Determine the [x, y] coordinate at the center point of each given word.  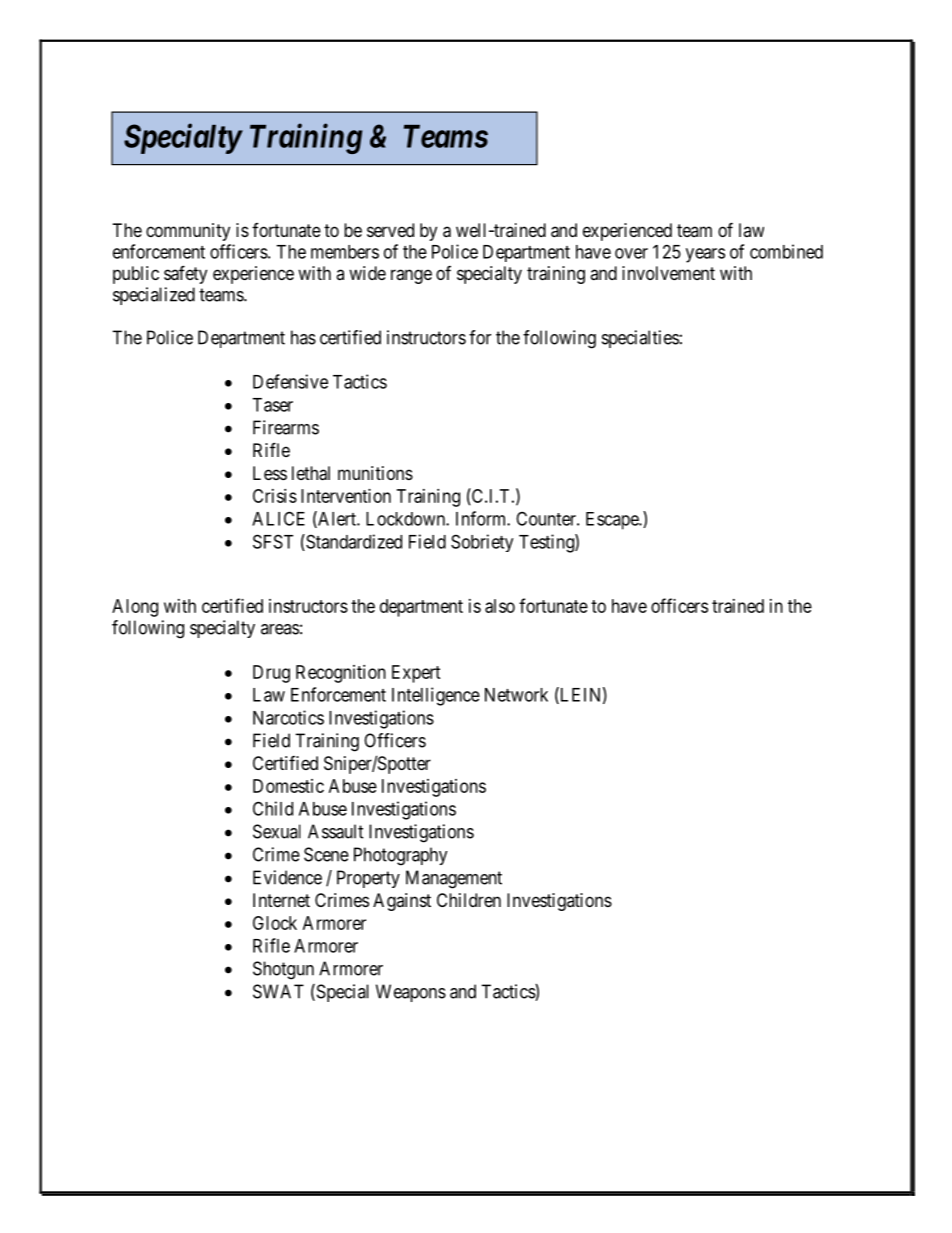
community [188, 232]
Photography [401, 856]
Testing [547, 543]
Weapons [411, 993]
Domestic [288, 786]
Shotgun [283, 970]
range [411, 276]
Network [516, 695]
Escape [613, 521]
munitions [375, 473]
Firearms [286, 427]
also [500, 606]
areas [280, 629]
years [705, 255]
